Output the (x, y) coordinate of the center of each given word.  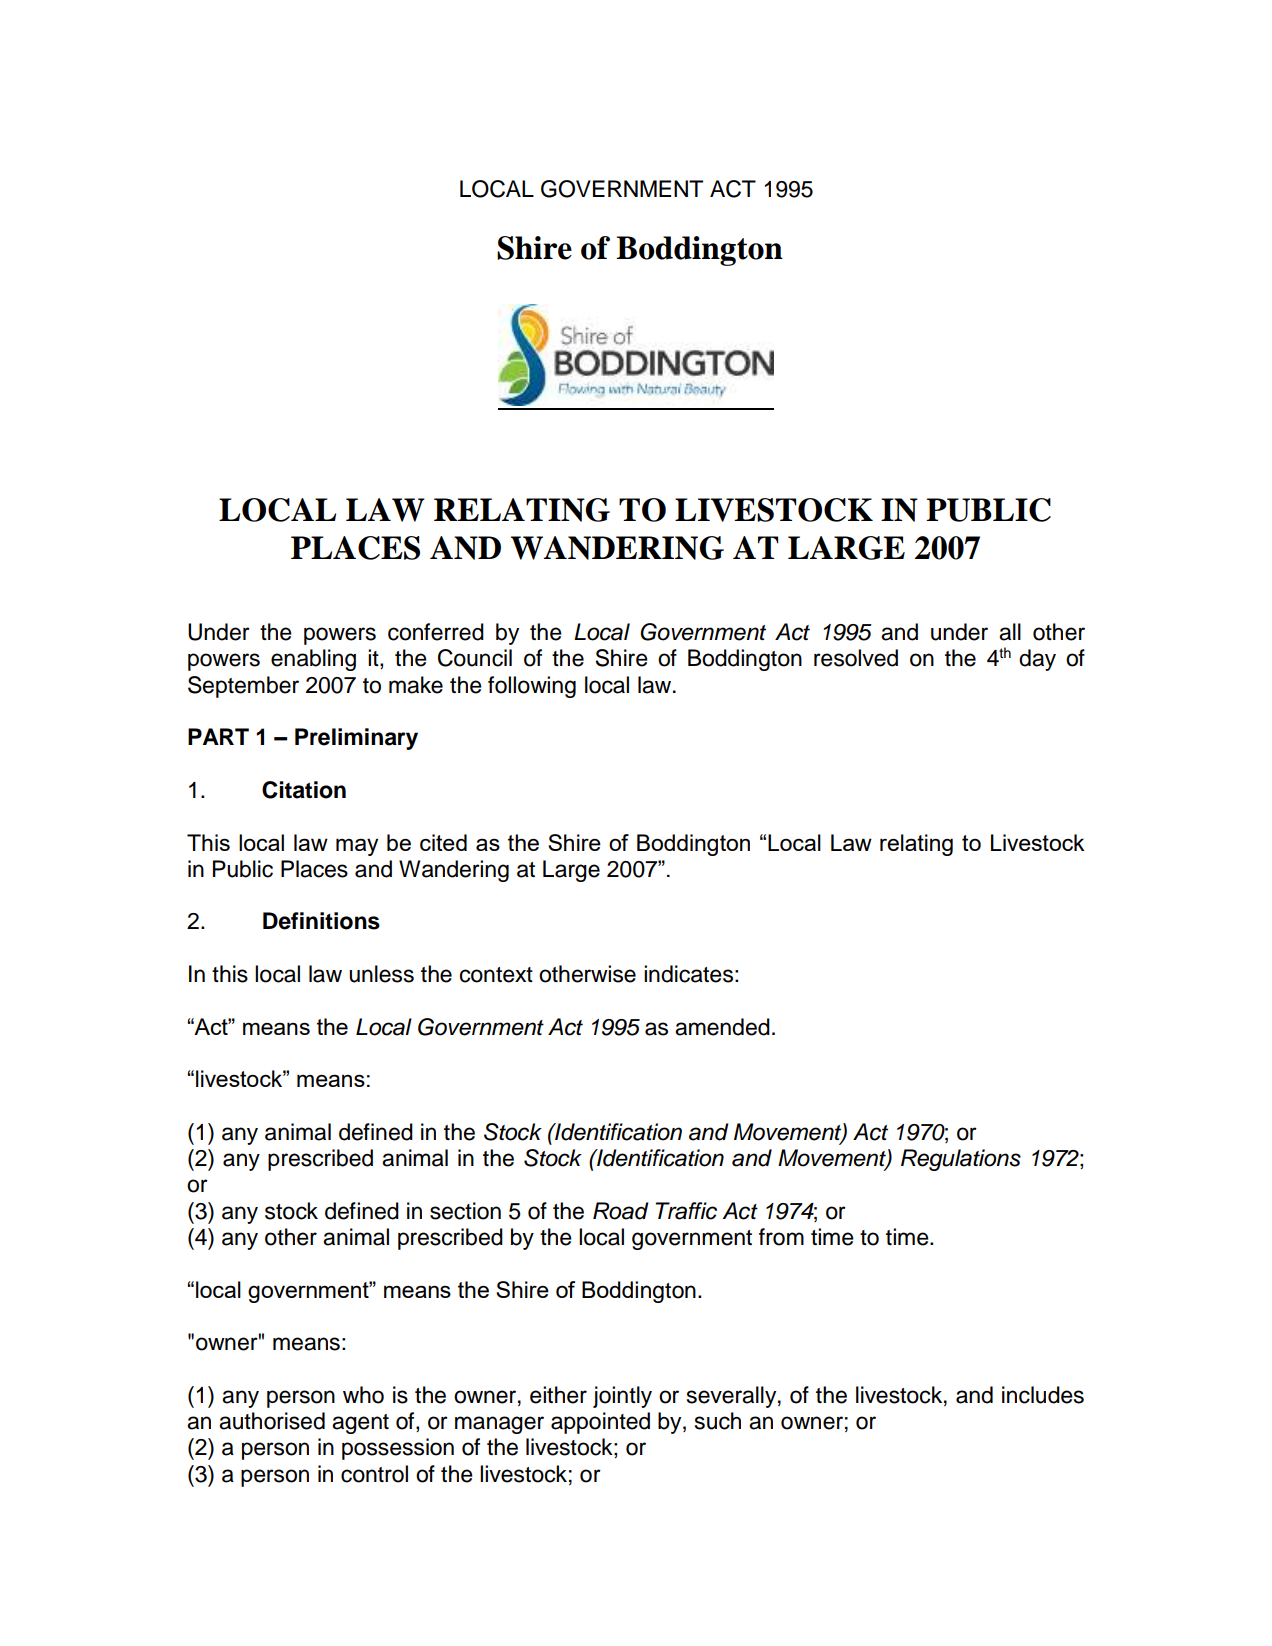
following (532, 687)
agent (360, 1424)
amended (722, 1027)
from (781, 1237)
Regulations (961, 1160)
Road (621, 1211)
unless (381, 974)
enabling (313, 660)
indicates (688, 974)
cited (443, 842)
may (357, 847)
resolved (856, 658)
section (465, 1211)
